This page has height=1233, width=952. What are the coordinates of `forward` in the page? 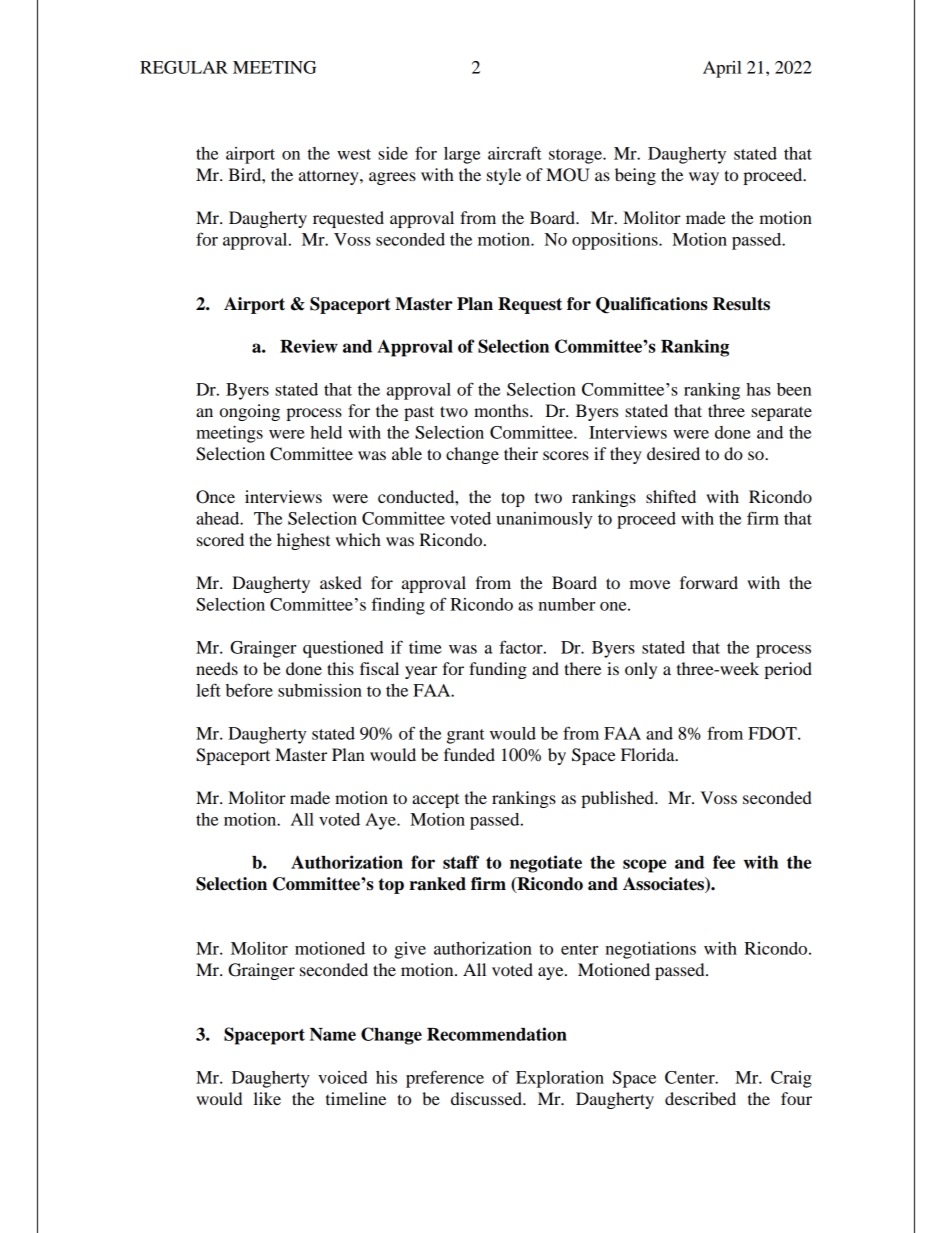 It's located at (709, 582).
